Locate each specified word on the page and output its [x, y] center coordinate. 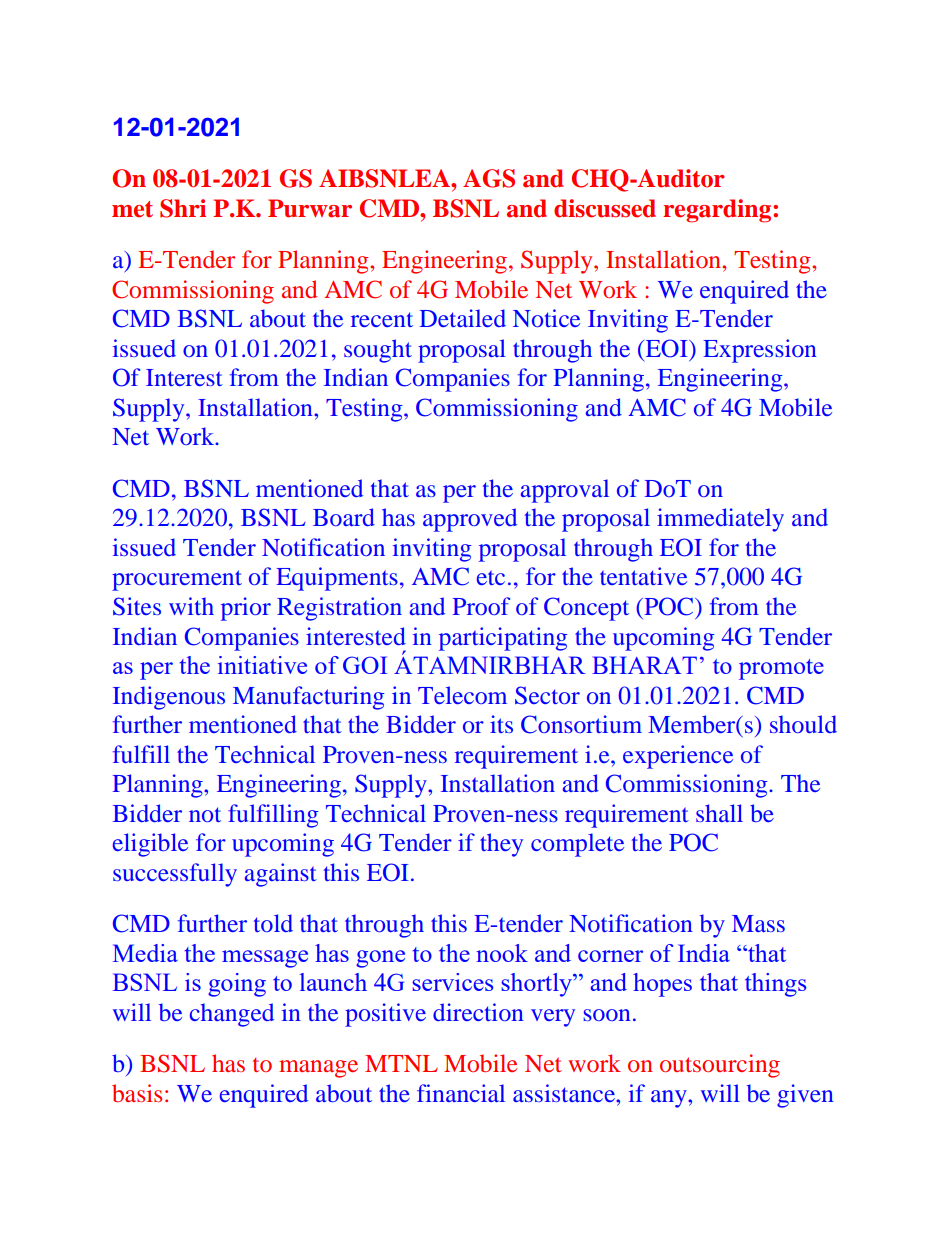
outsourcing [720, 1066]
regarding [718, 211]
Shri [183, 208]
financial [461, 1093]
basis [137, 1093]
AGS [489, 178]
